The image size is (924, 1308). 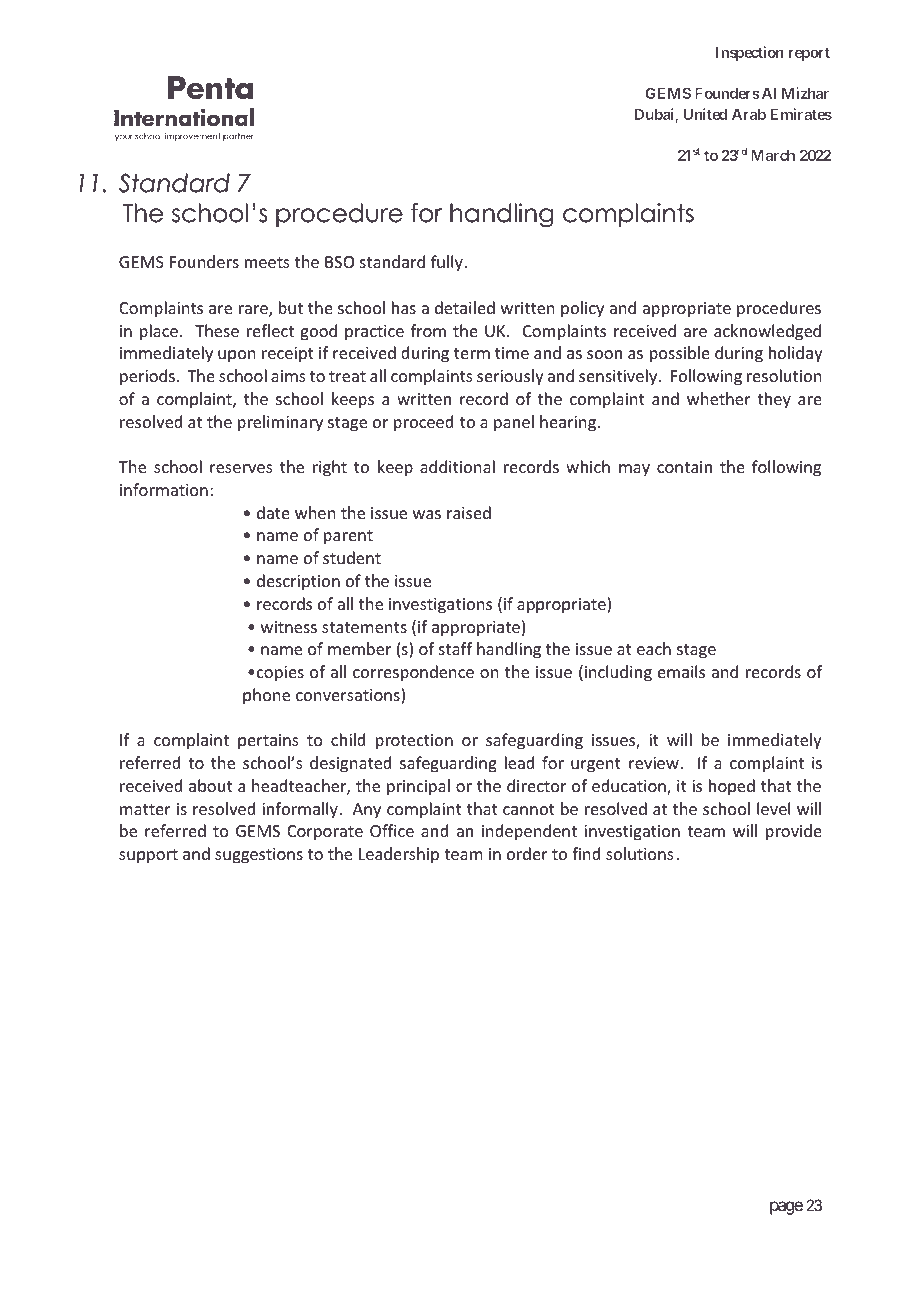 I want to click on fully, so click(x=447, y=263).
